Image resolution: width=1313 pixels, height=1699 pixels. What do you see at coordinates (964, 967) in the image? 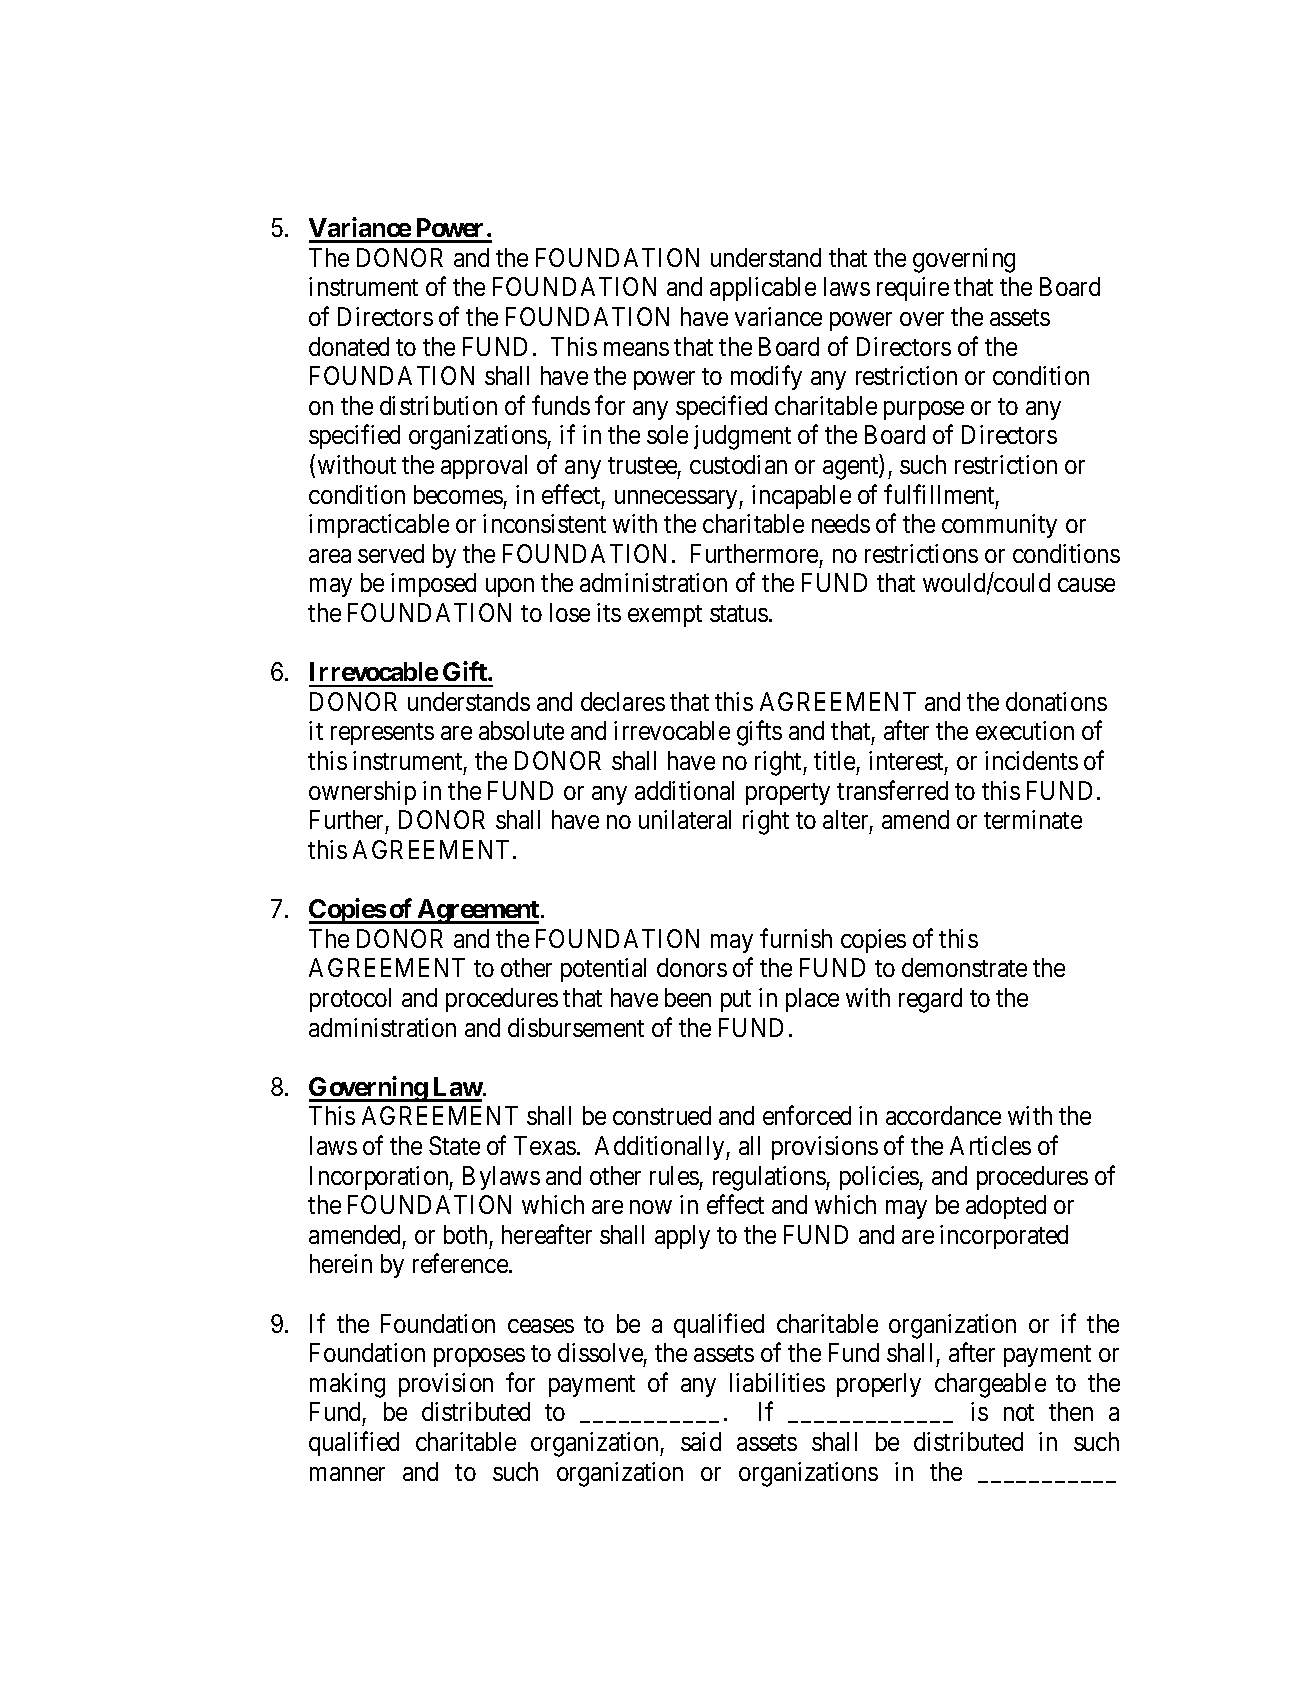
I see `demonstrate` at bounding box center [964, 967].
